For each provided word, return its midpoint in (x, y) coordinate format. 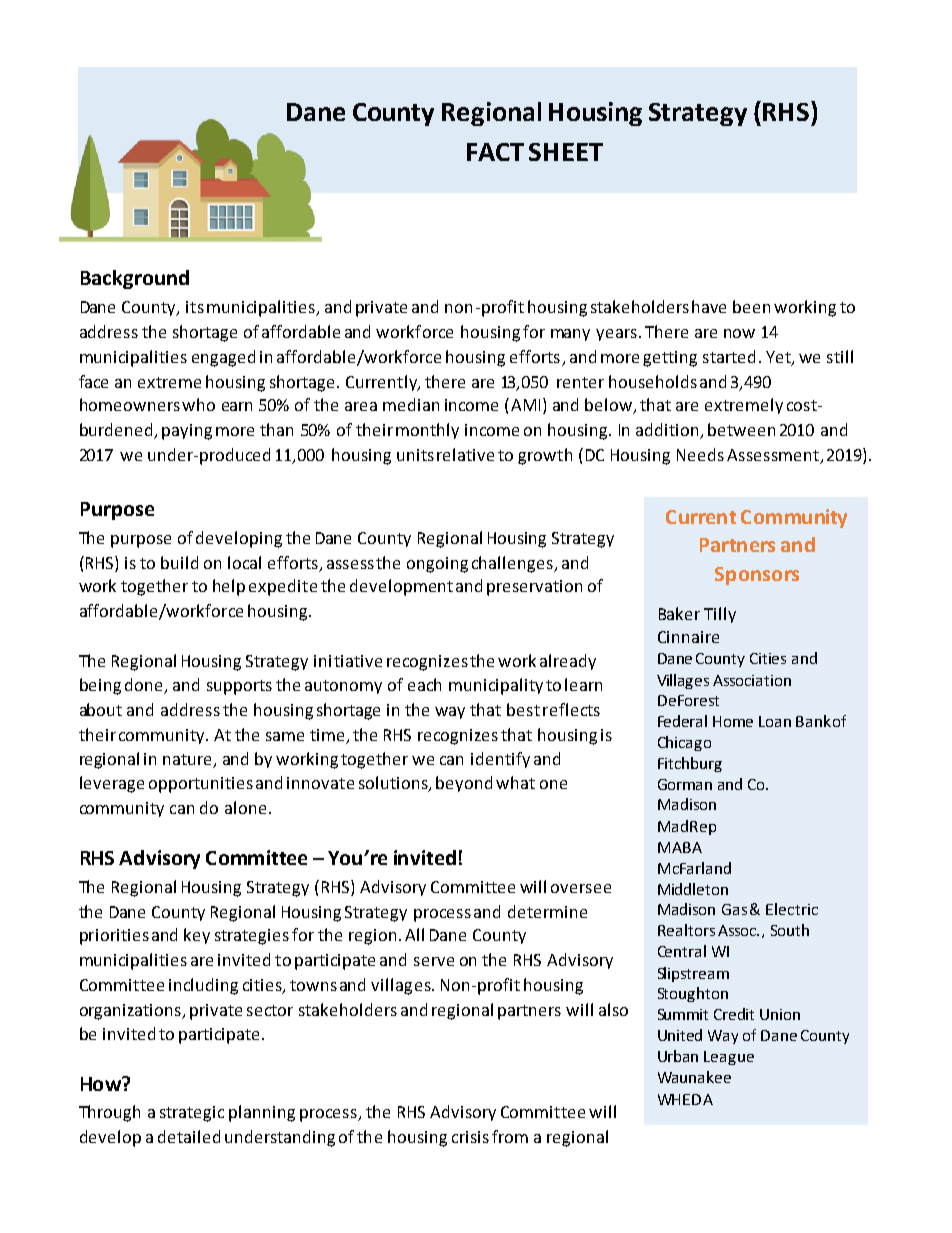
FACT (495, 152)
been (751, 306)
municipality (496, 686)
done (143, 684)
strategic (192, 1114)
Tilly (720, 615)
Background (135, 279)
